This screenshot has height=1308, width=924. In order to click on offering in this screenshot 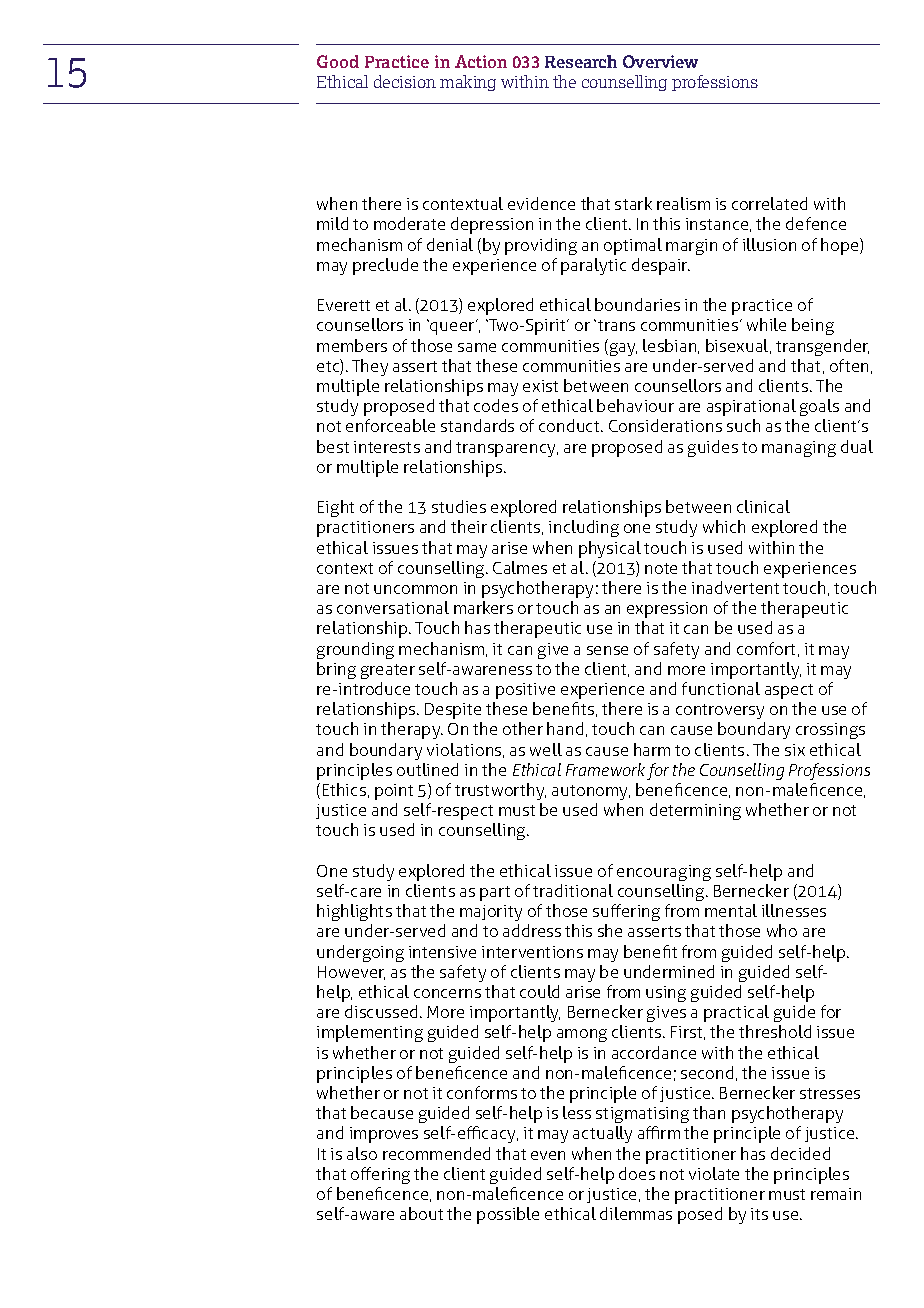, I will do `click(380, 1175)`.
